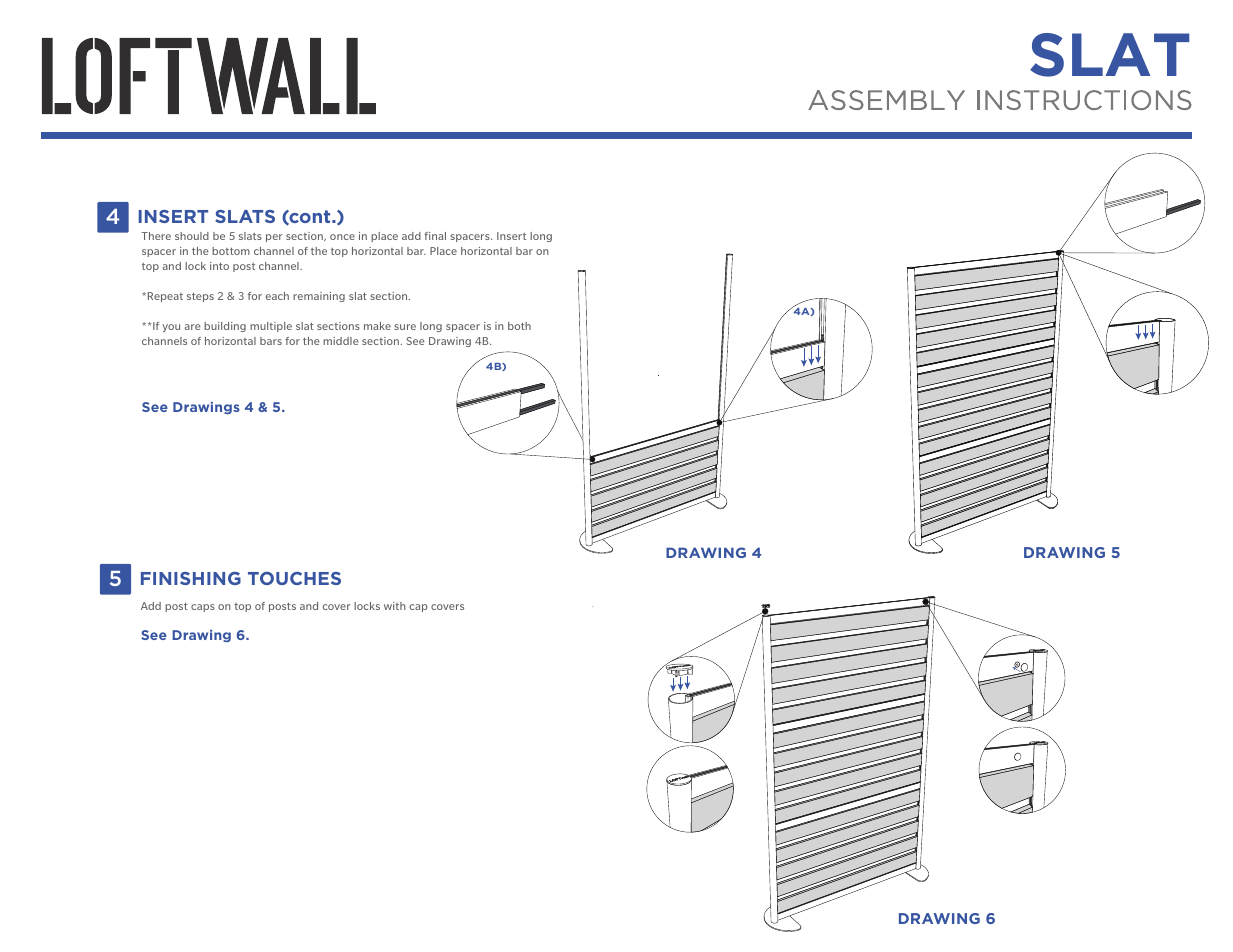 Image resolution: width=1233 pixels, height=952 pixels. I want to click on both, so click(519, 326).
